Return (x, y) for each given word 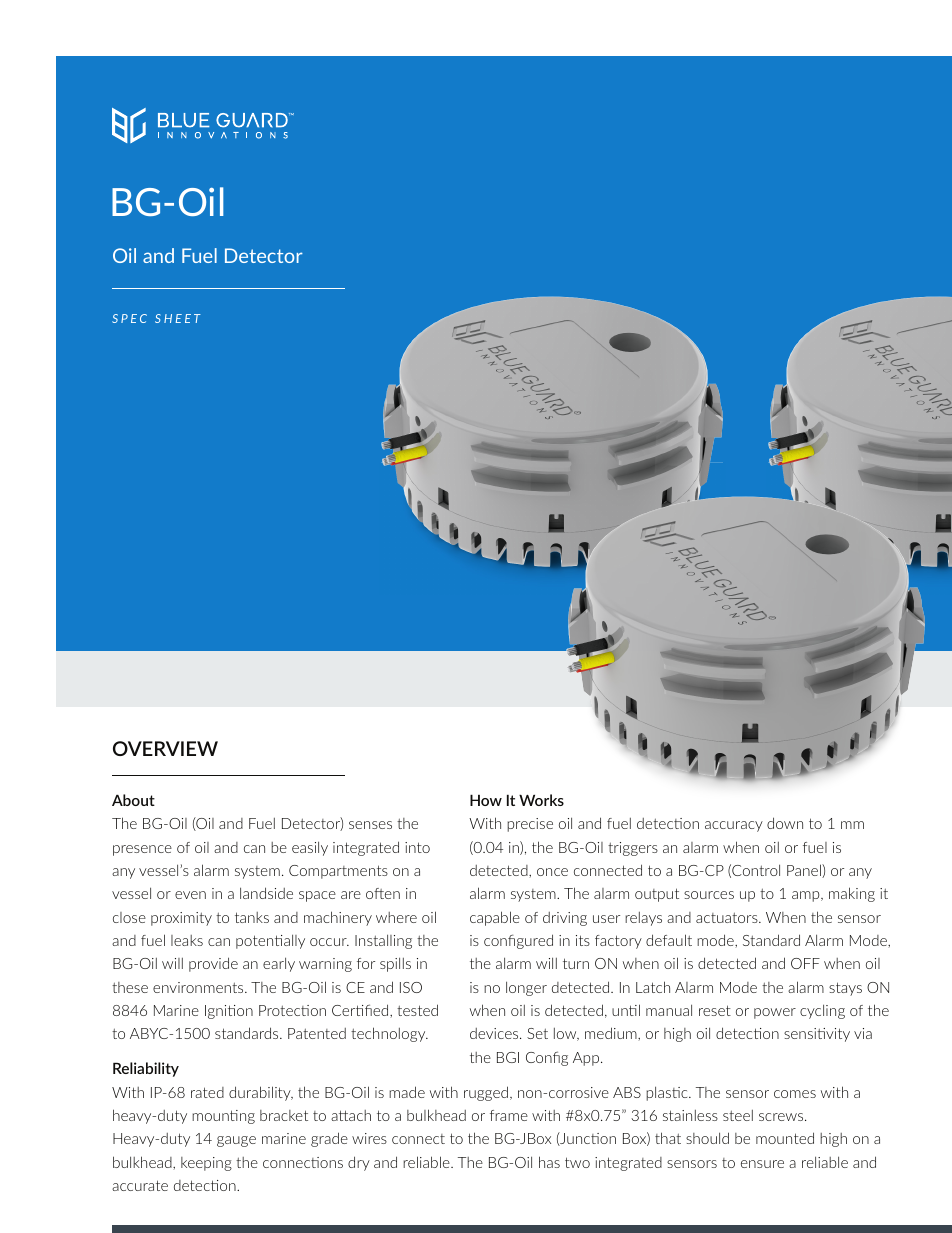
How (486, 800)
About (133, 800)
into (417, 847)
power (775, 1013)
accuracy (734, 826)
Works (541, 800)
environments (199, 987)
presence (142, 850)
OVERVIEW (165, 748)
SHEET (178, 318)
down (785, 823)
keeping (206, 1164)
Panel (805, 871)
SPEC (129, 318)
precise (530, 825)
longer (526, 988)
